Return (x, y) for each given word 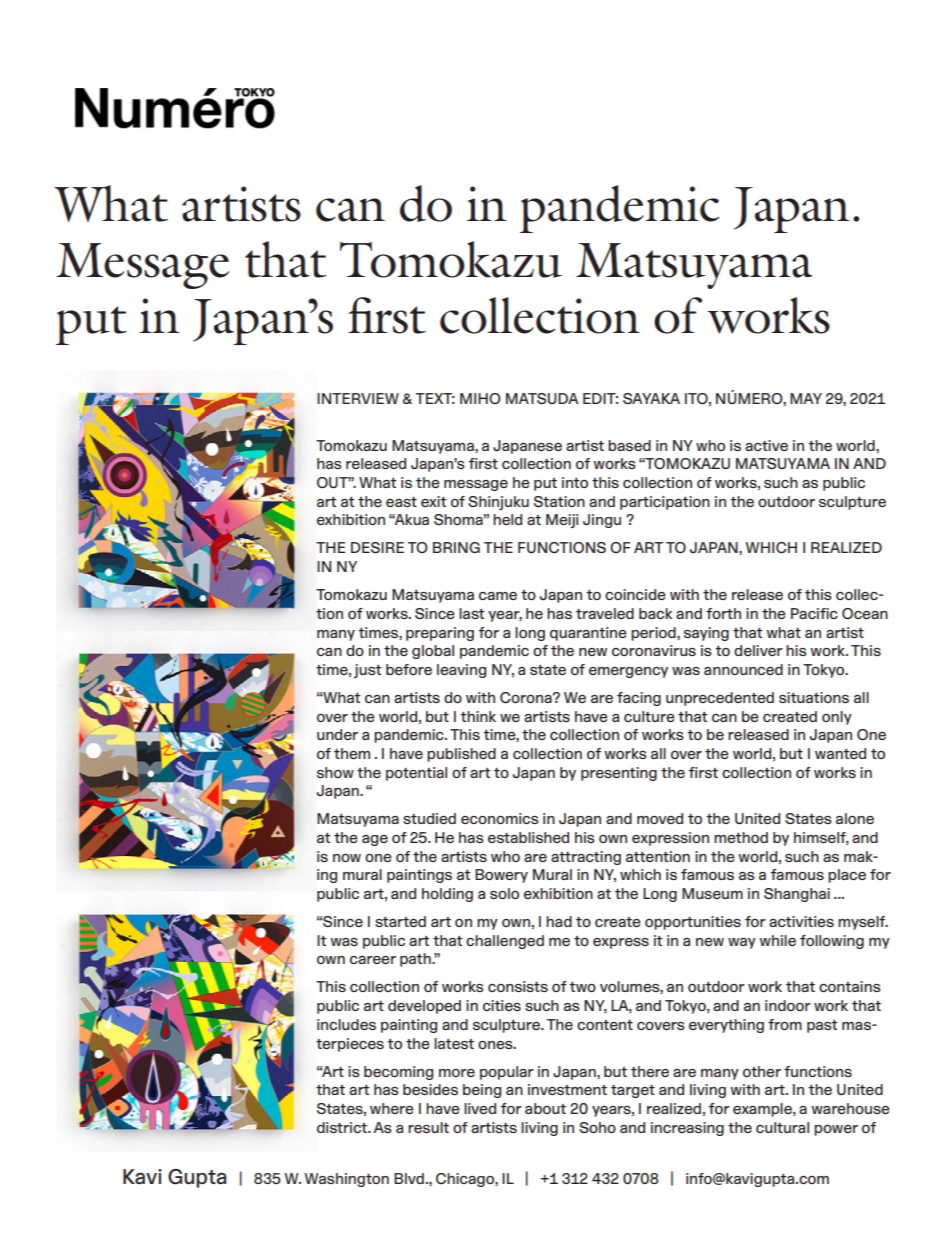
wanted (840, 753)
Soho (597, 1127)
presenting (619, 774)
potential (416, 774)
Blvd (409, 1178)
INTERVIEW (358, 398)
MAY (806, 398)
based (629, 445)
